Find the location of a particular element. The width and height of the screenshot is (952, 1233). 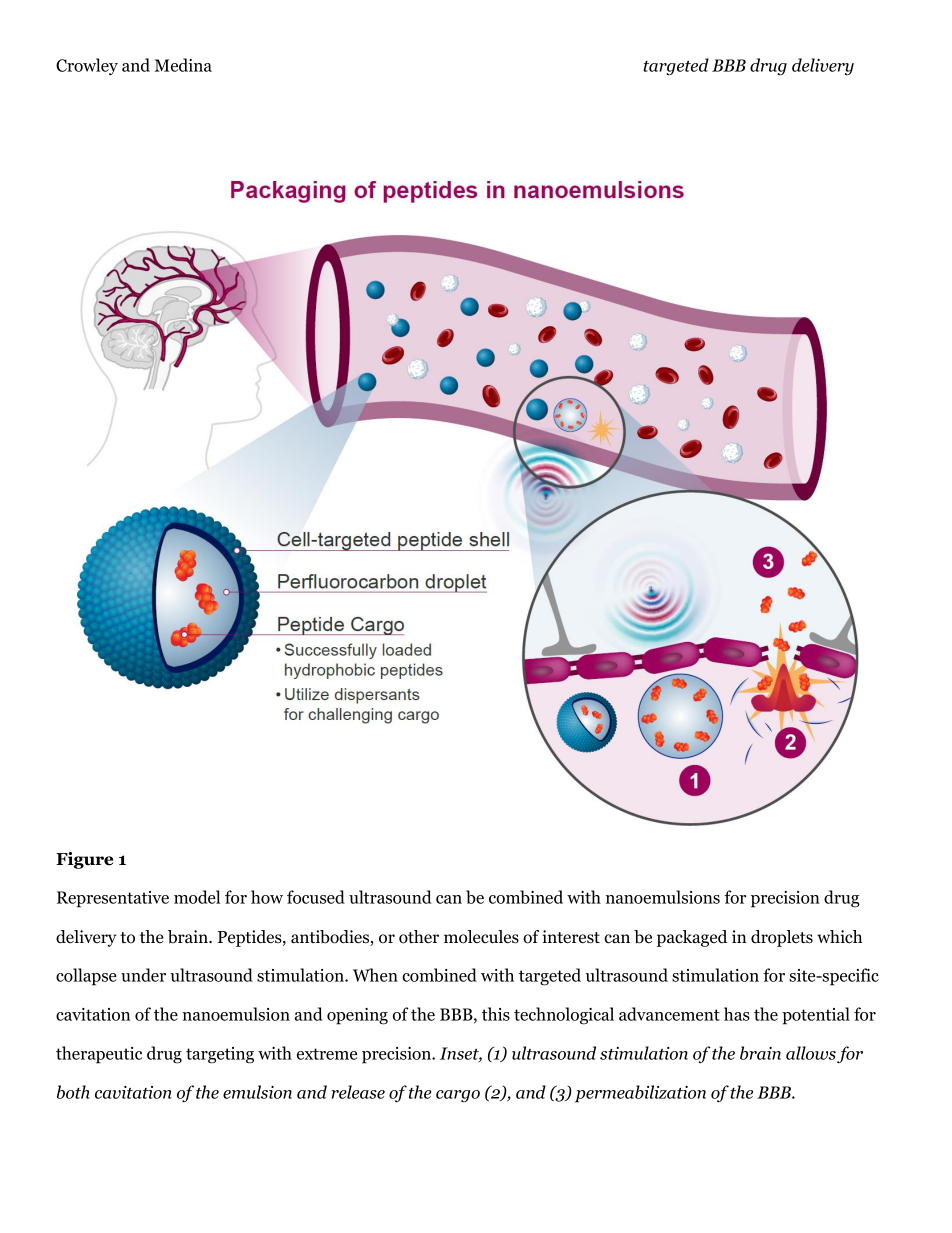

Medina is located at coordinates (183, 65).
